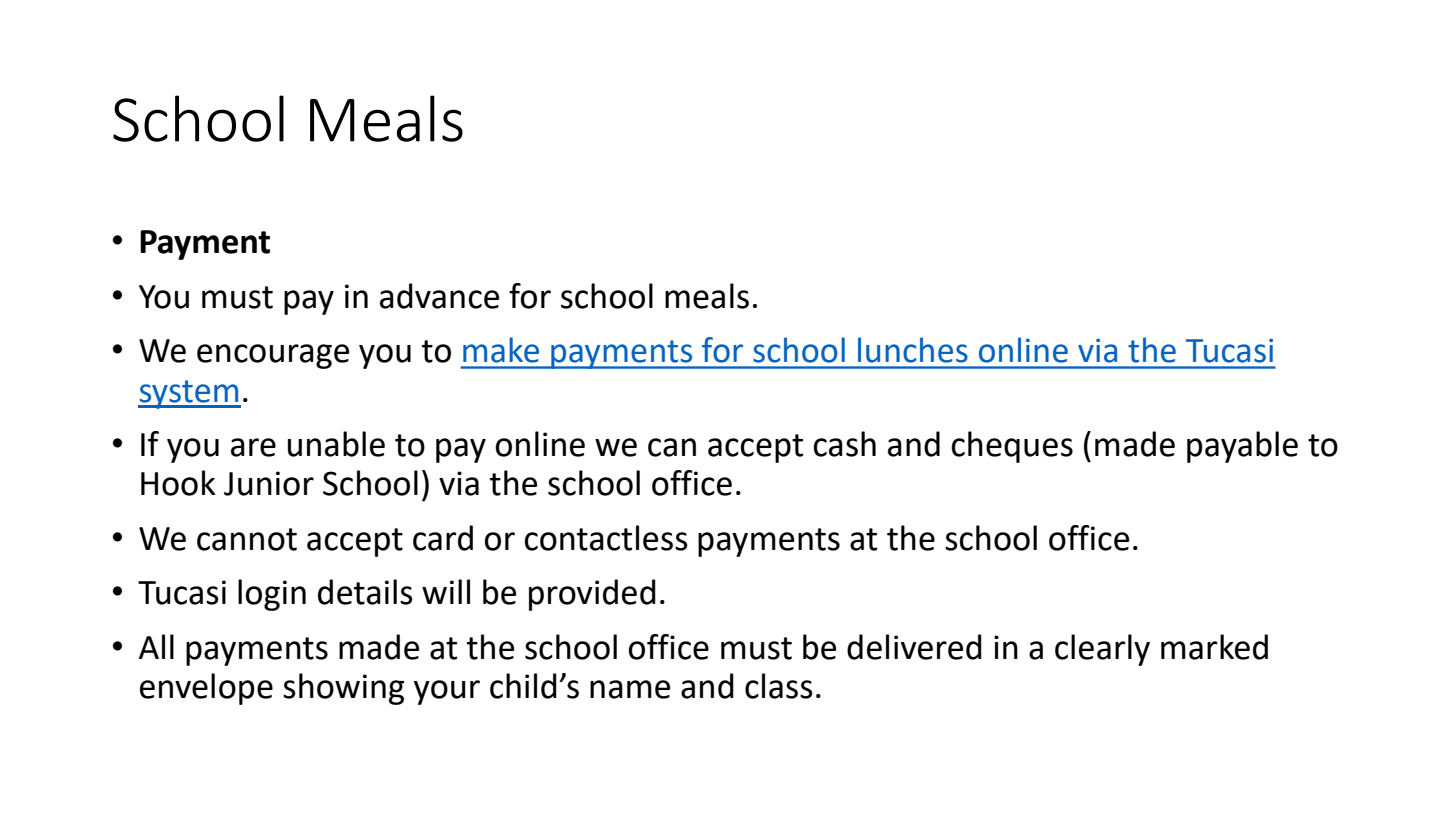 The width and height of the document is (1456, 819). What do you see at coordinates (269, 483) in the document?
I see `Junior` at bounding box center [269, 483].
